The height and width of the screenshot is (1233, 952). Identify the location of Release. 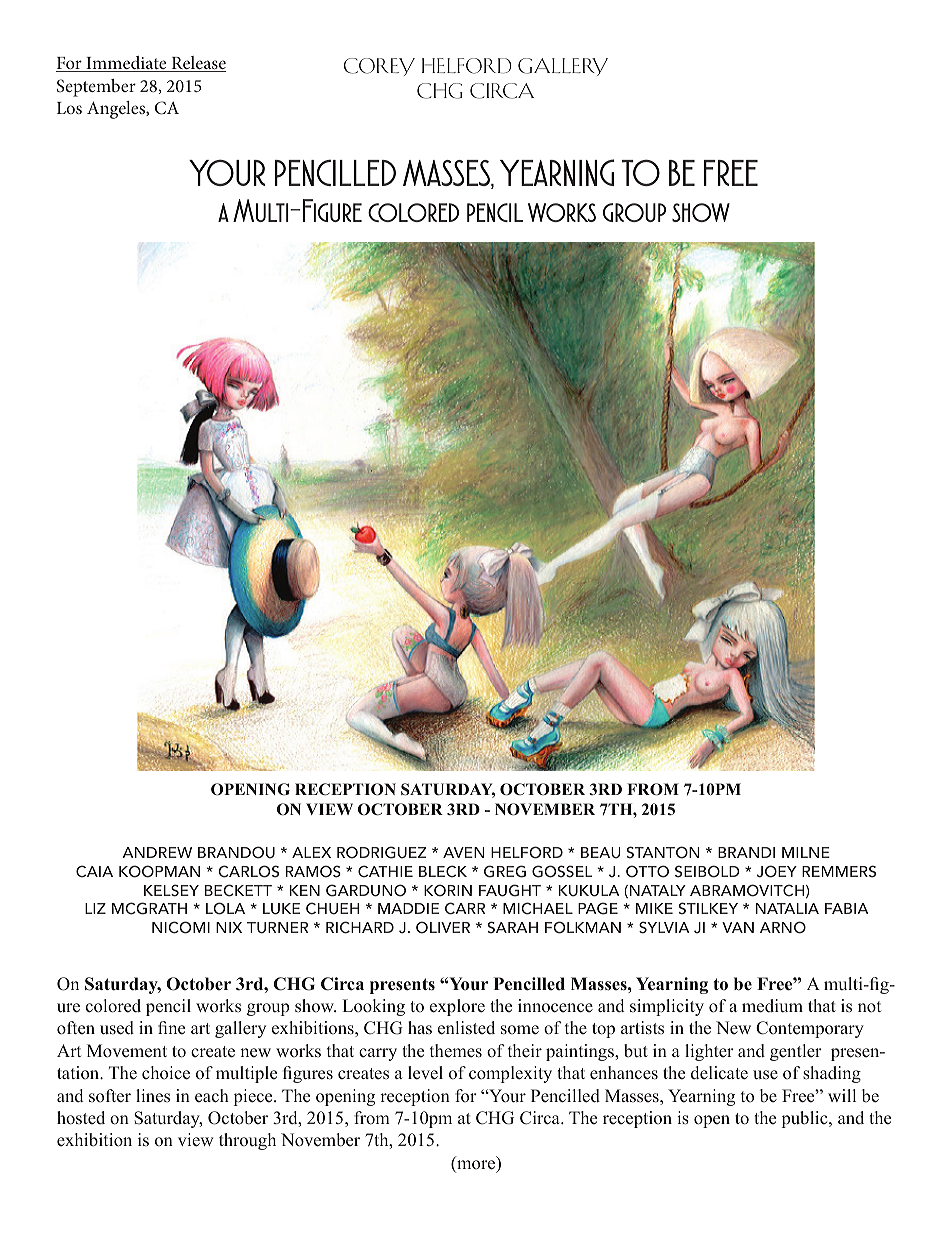
(197, 64).
